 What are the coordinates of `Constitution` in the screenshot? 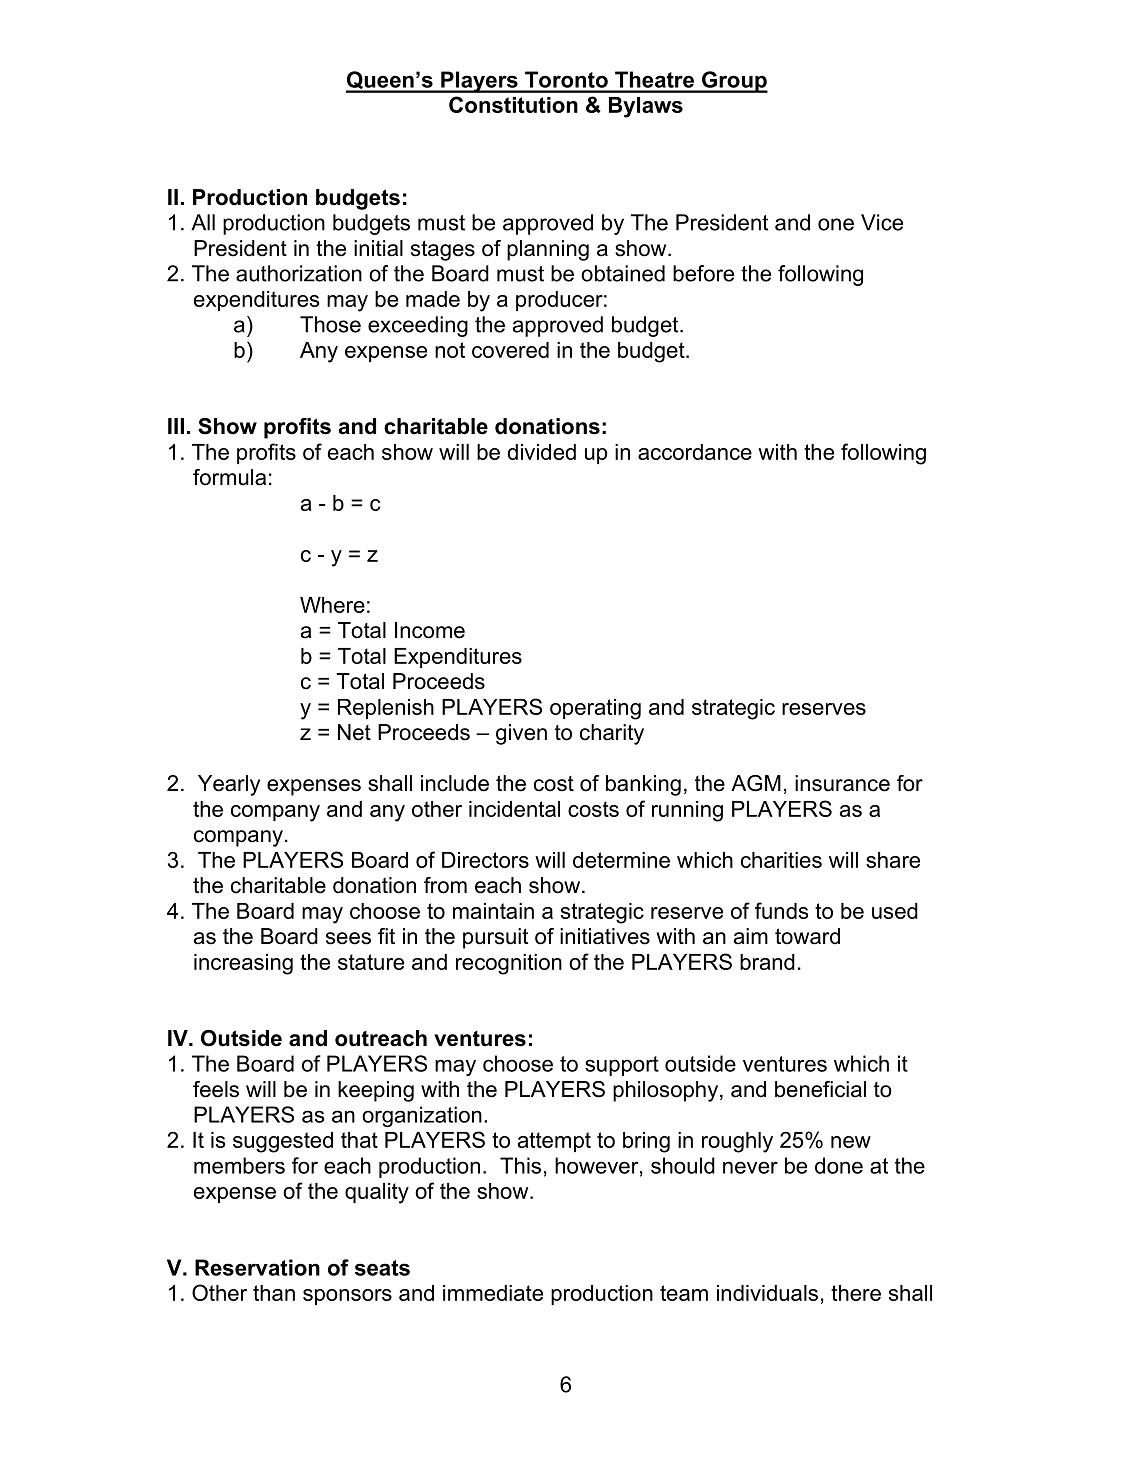 It's located at (513, 104).
